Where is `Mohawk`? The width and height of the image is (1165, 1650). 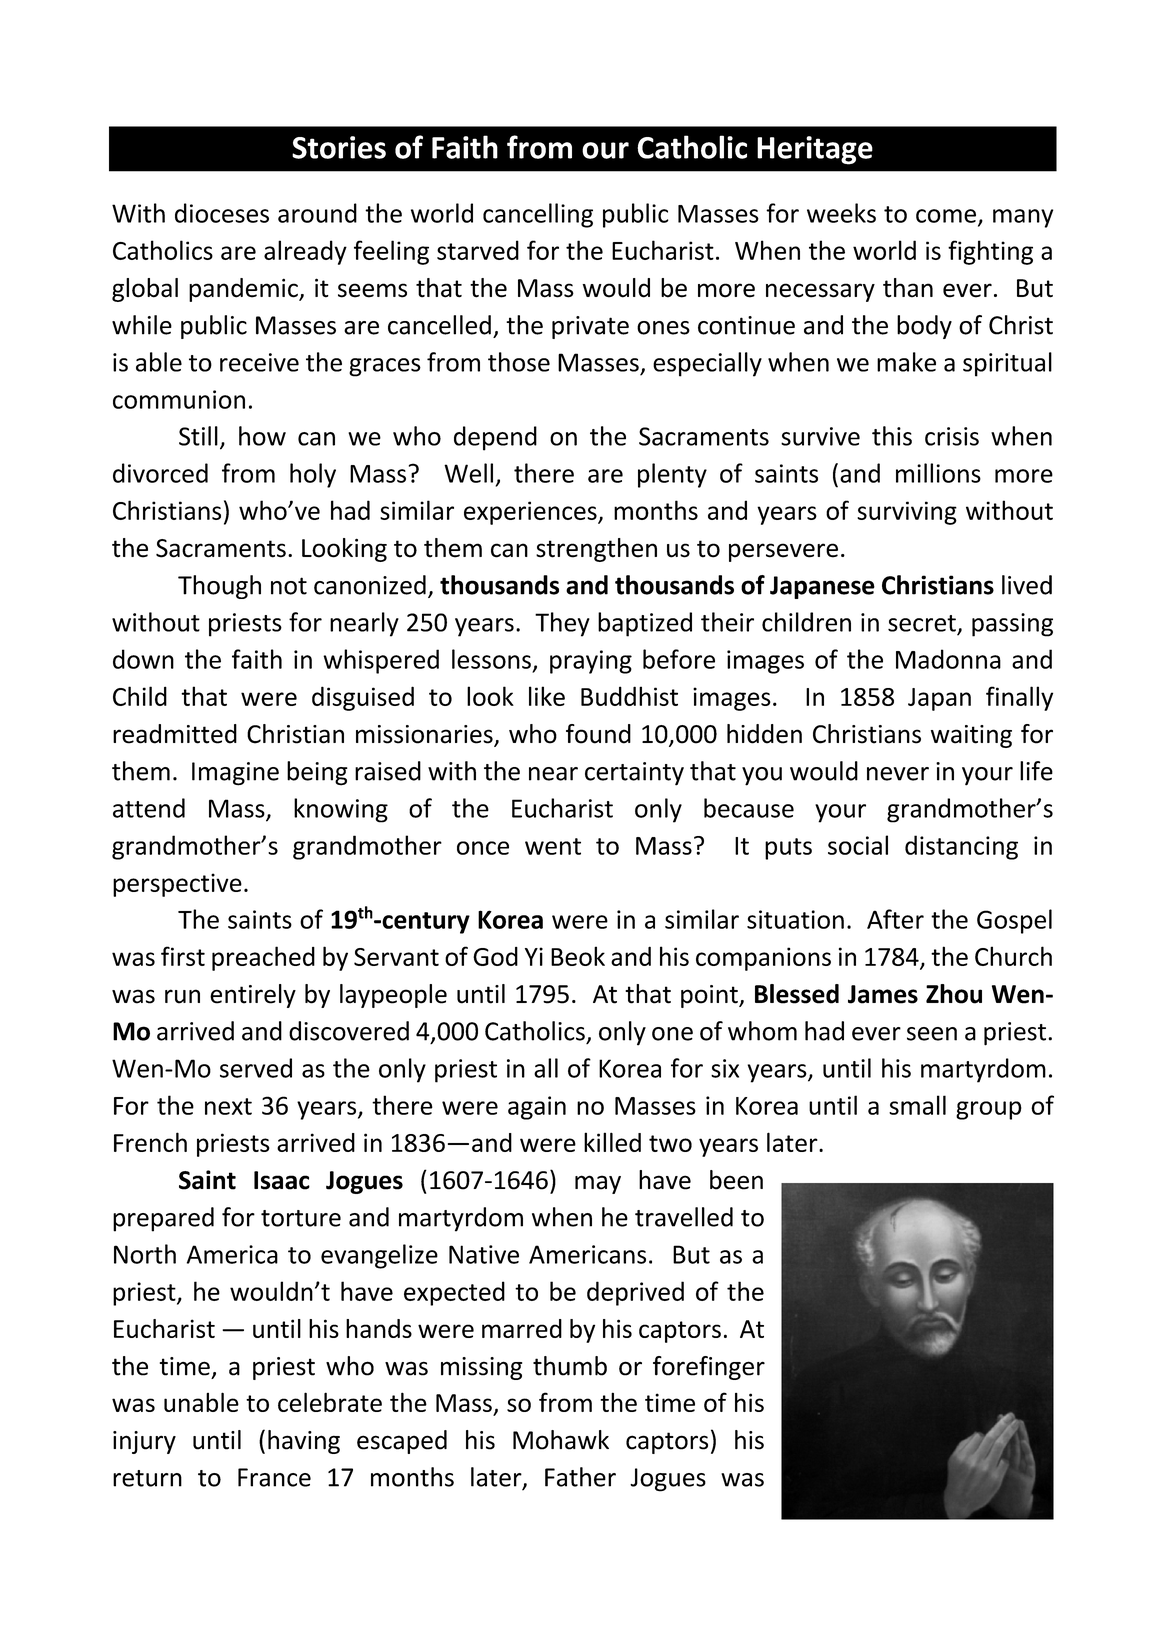 Mohawk is located at coordinates (561, 1440).
